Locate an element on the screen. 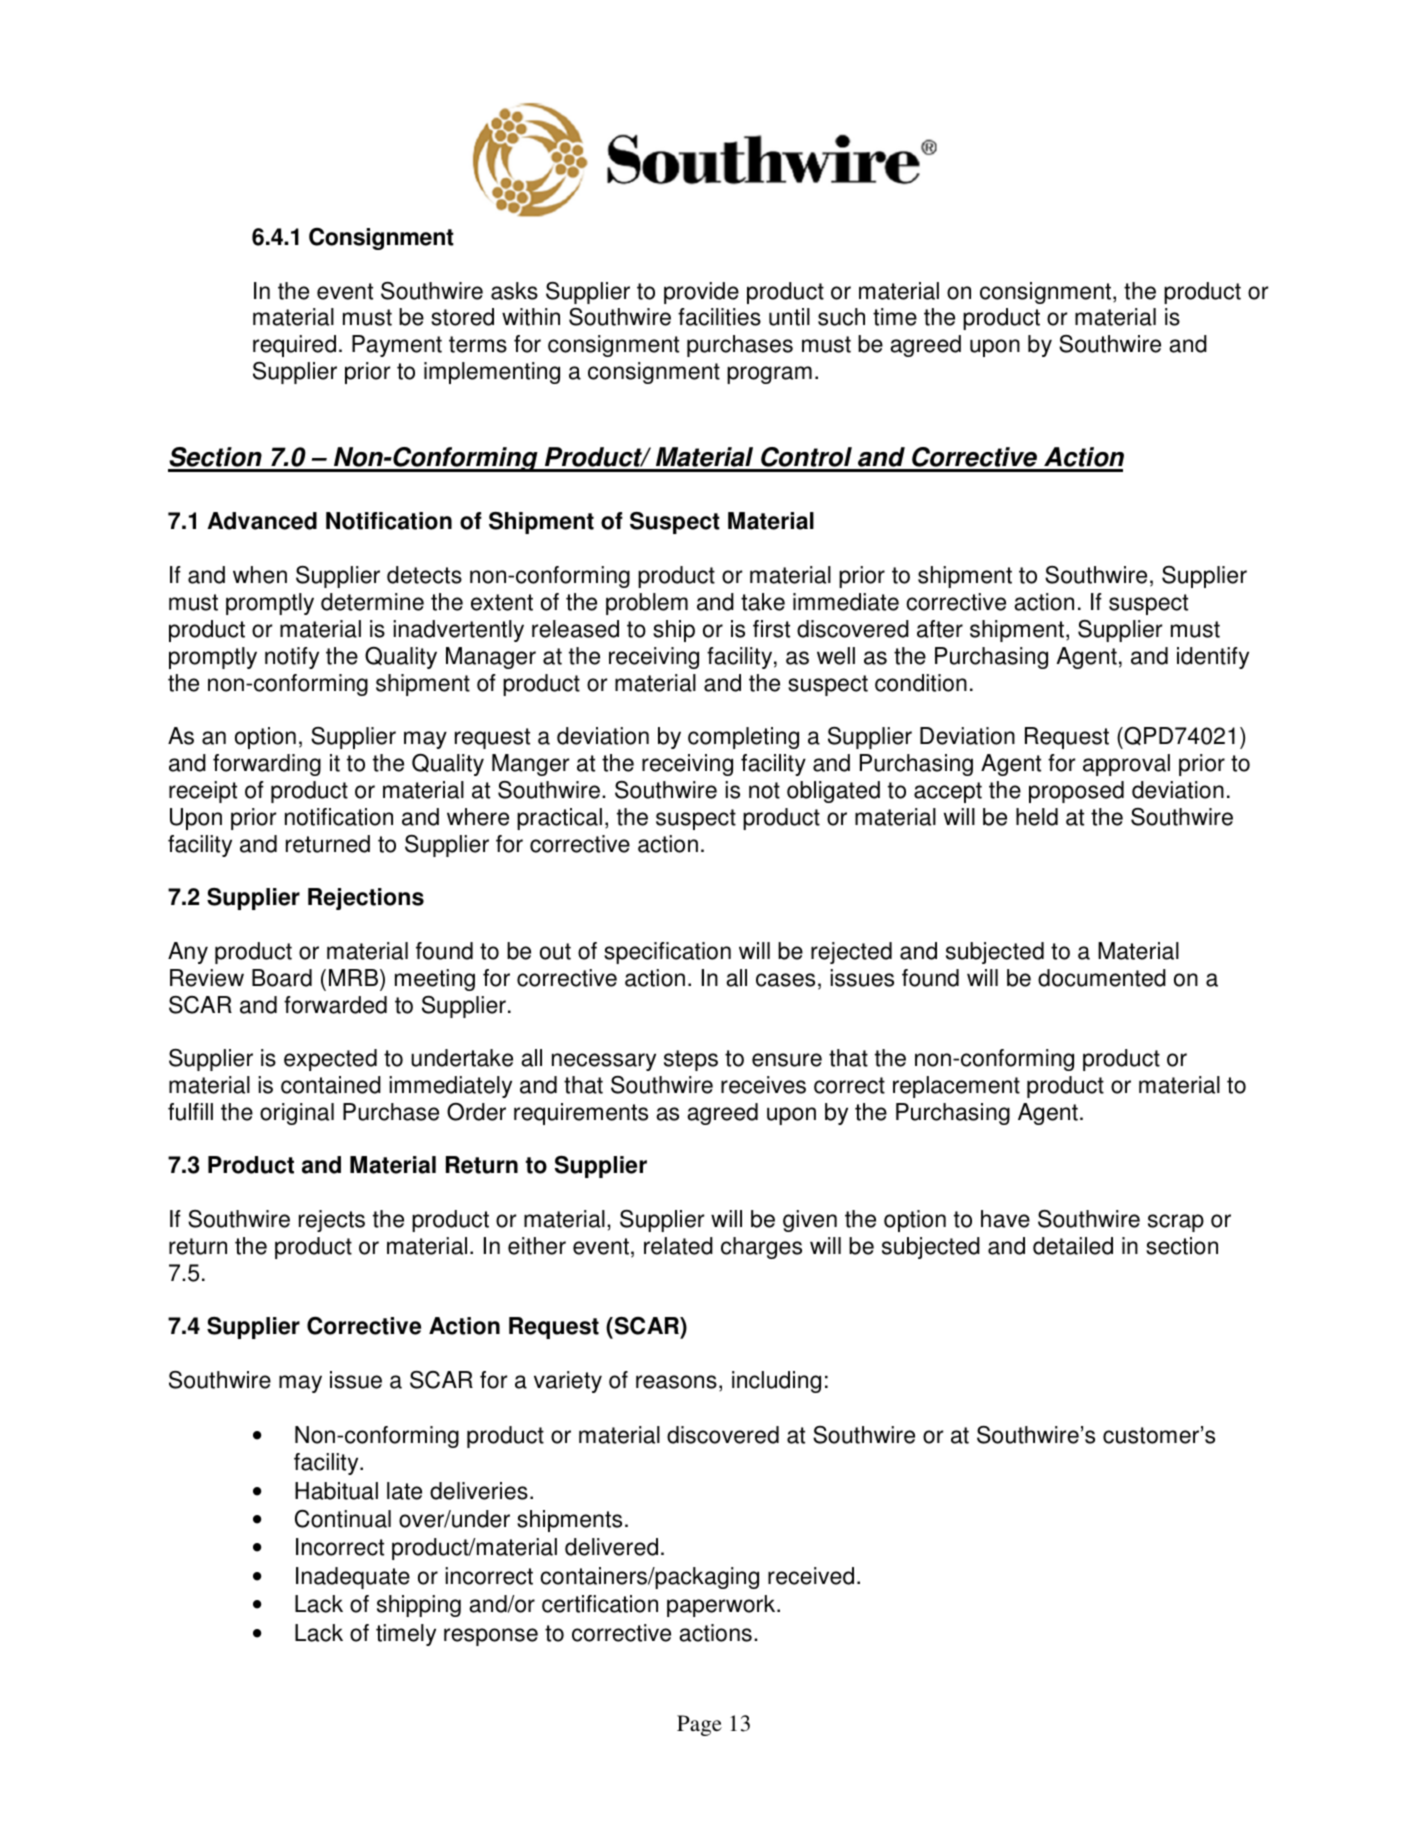 The width and height of the screenshot is (1428, 1848). reasons is located at coordinates (676, 1382).
